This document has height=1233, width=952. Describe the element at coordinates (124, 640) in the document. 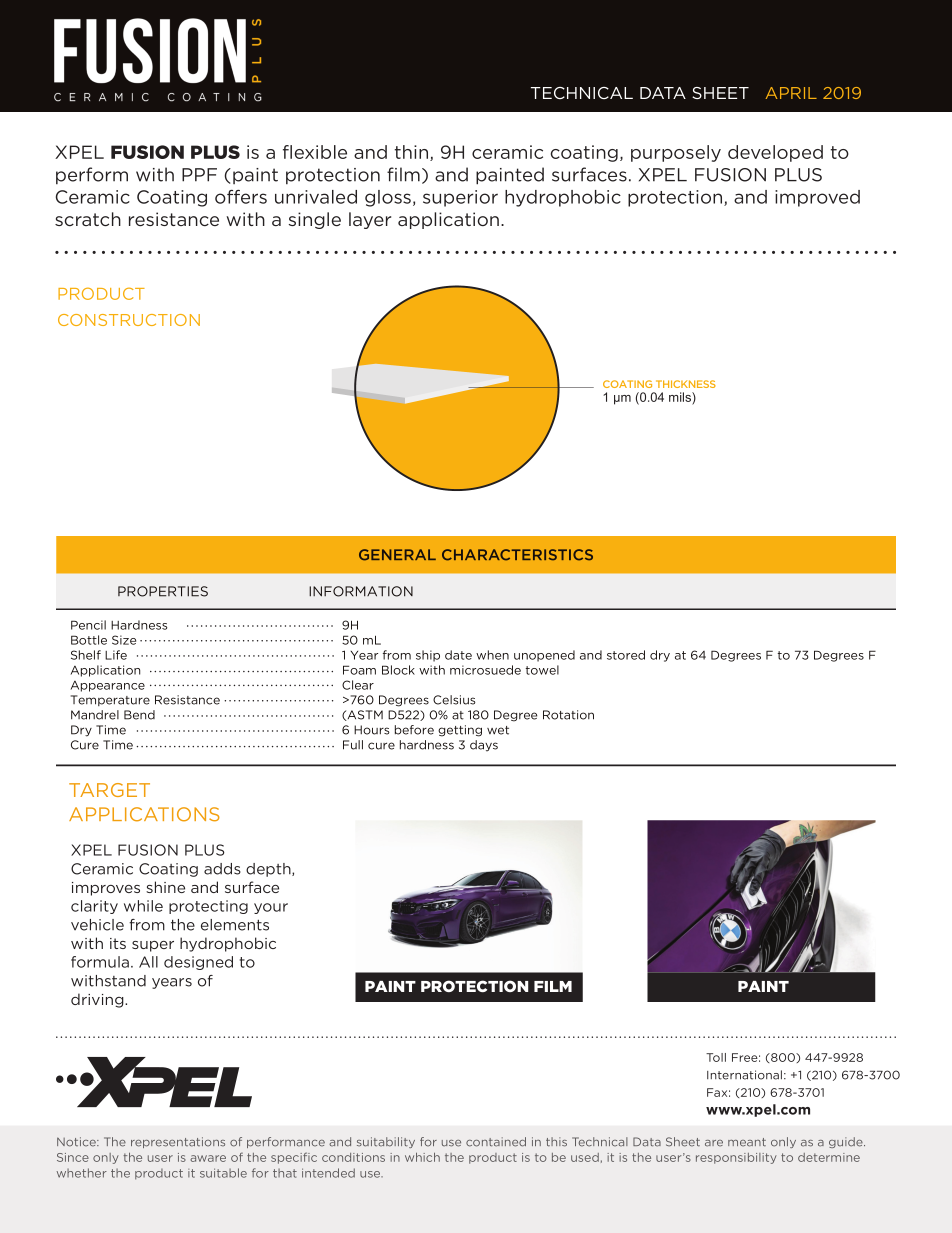

I see `Size` at that location.
